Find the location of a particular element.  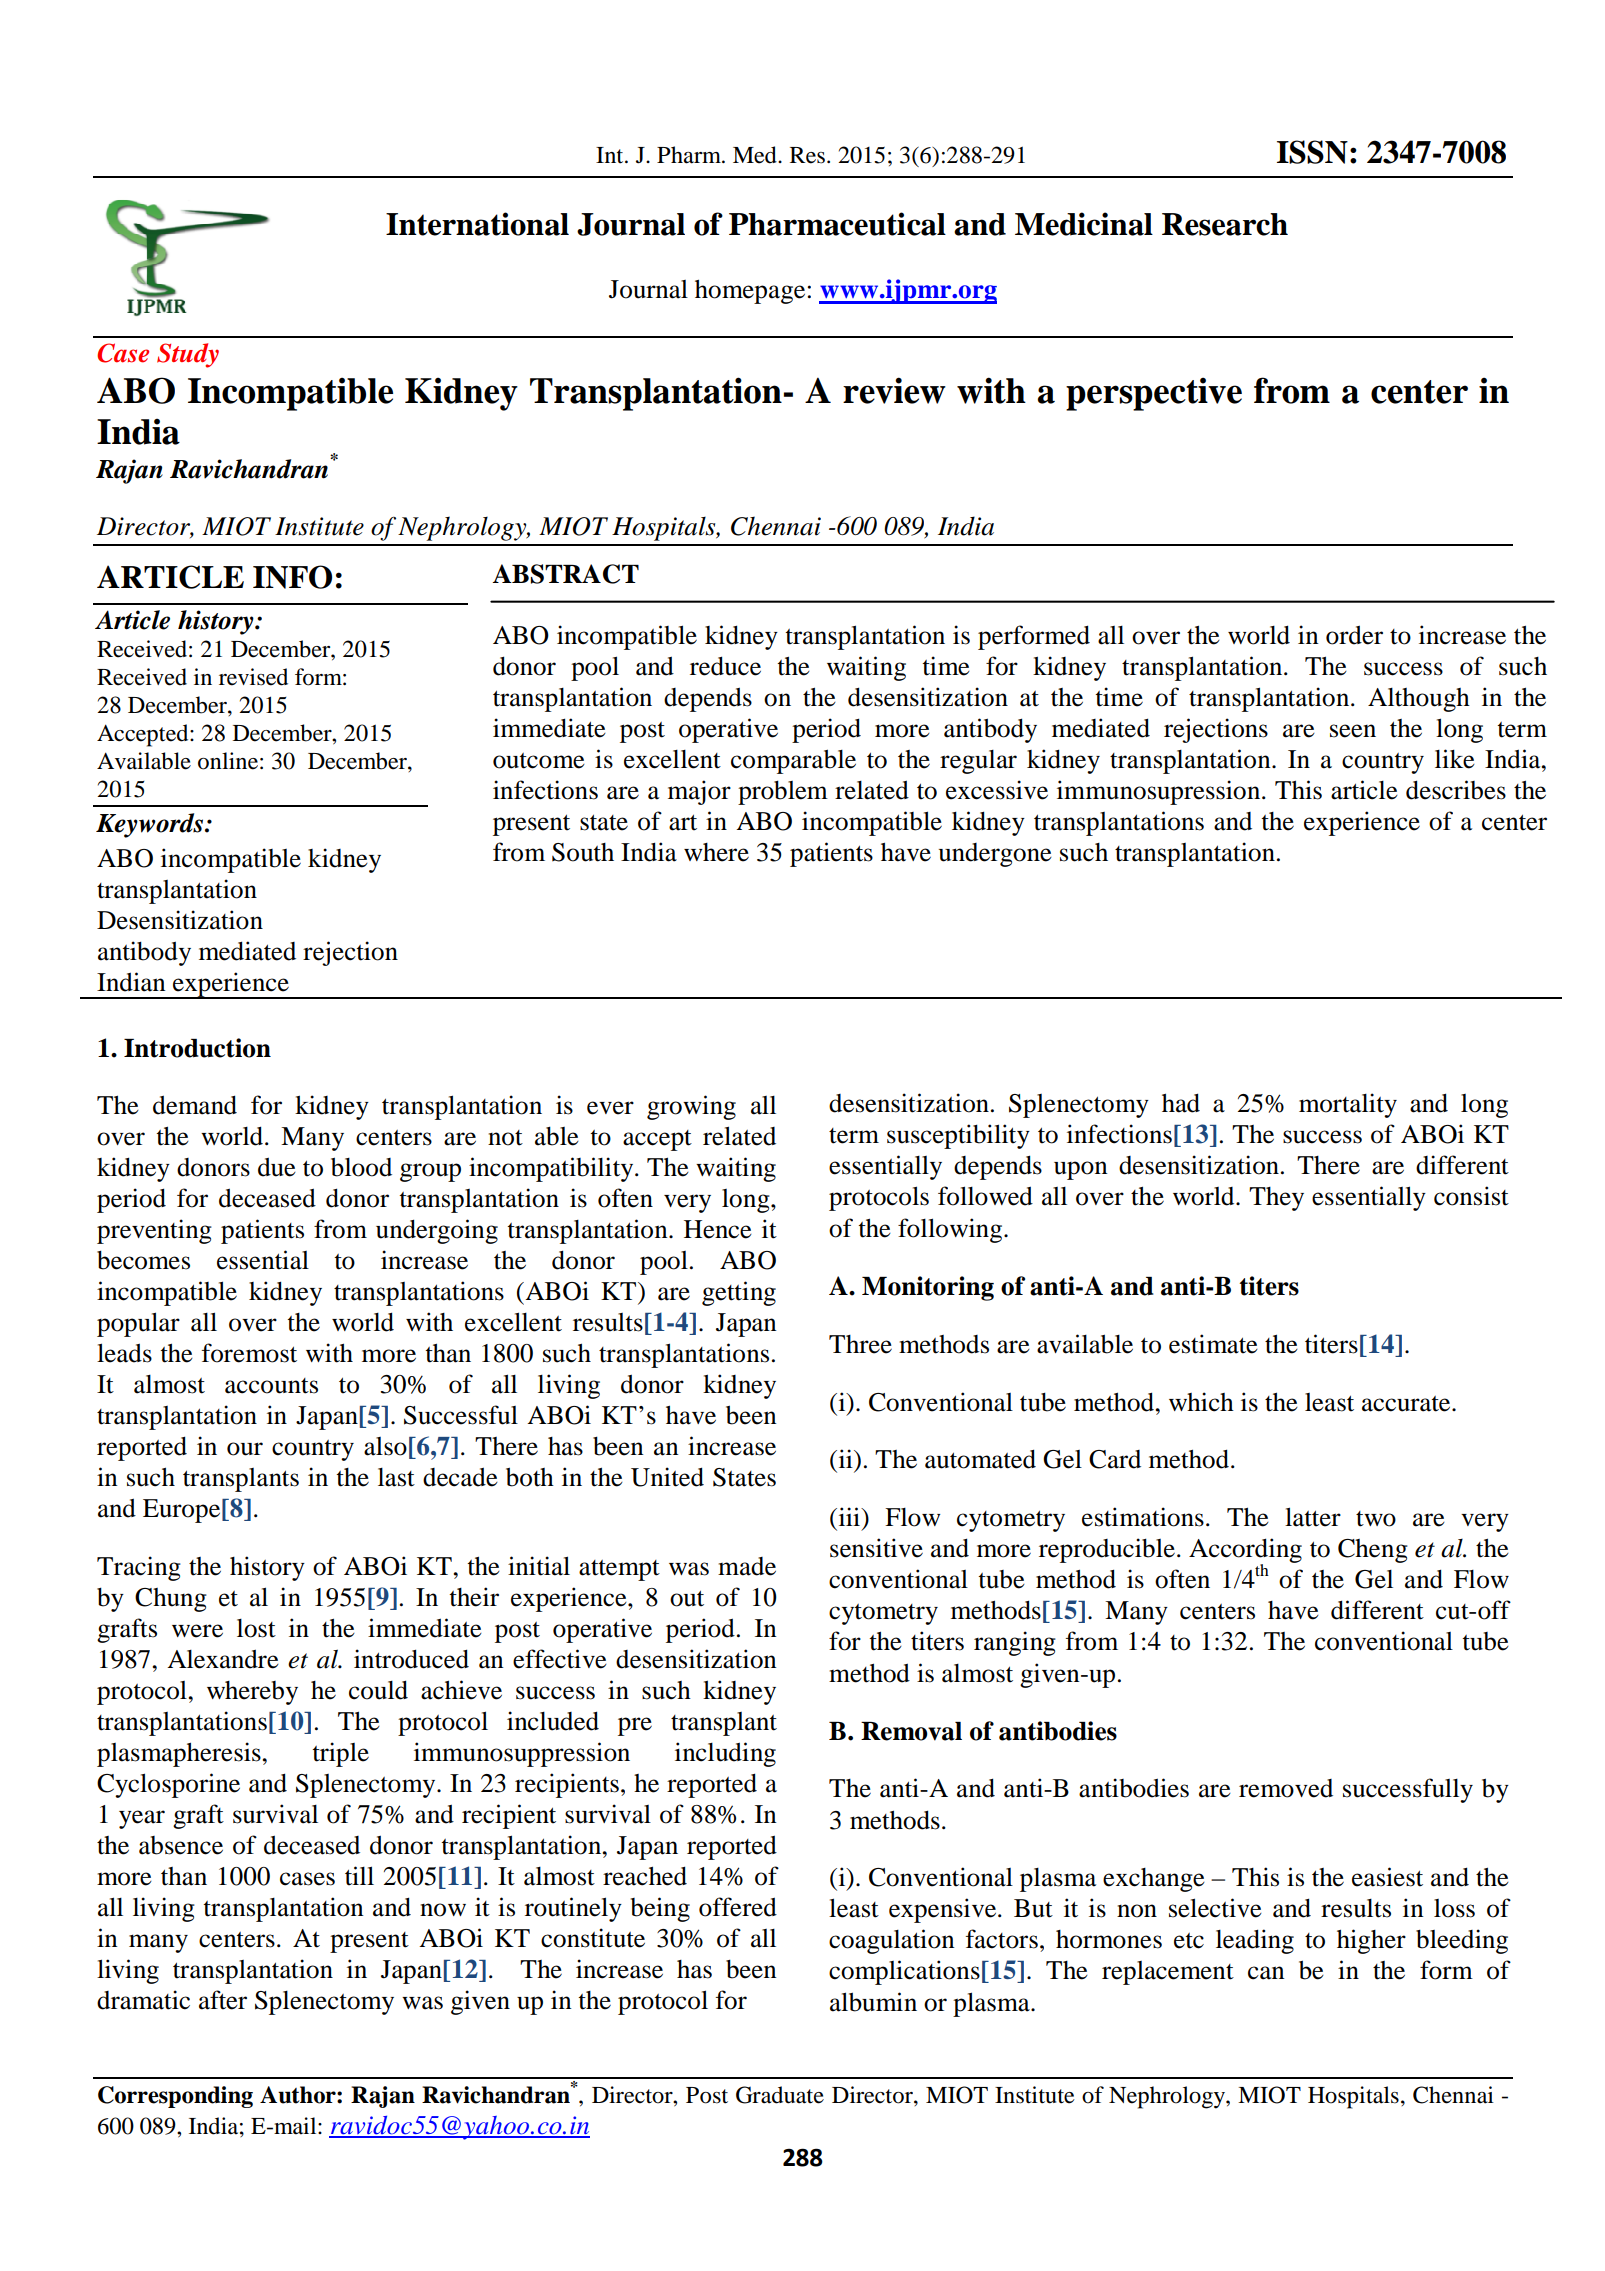

can is located at coordinates (1266, 1973).
